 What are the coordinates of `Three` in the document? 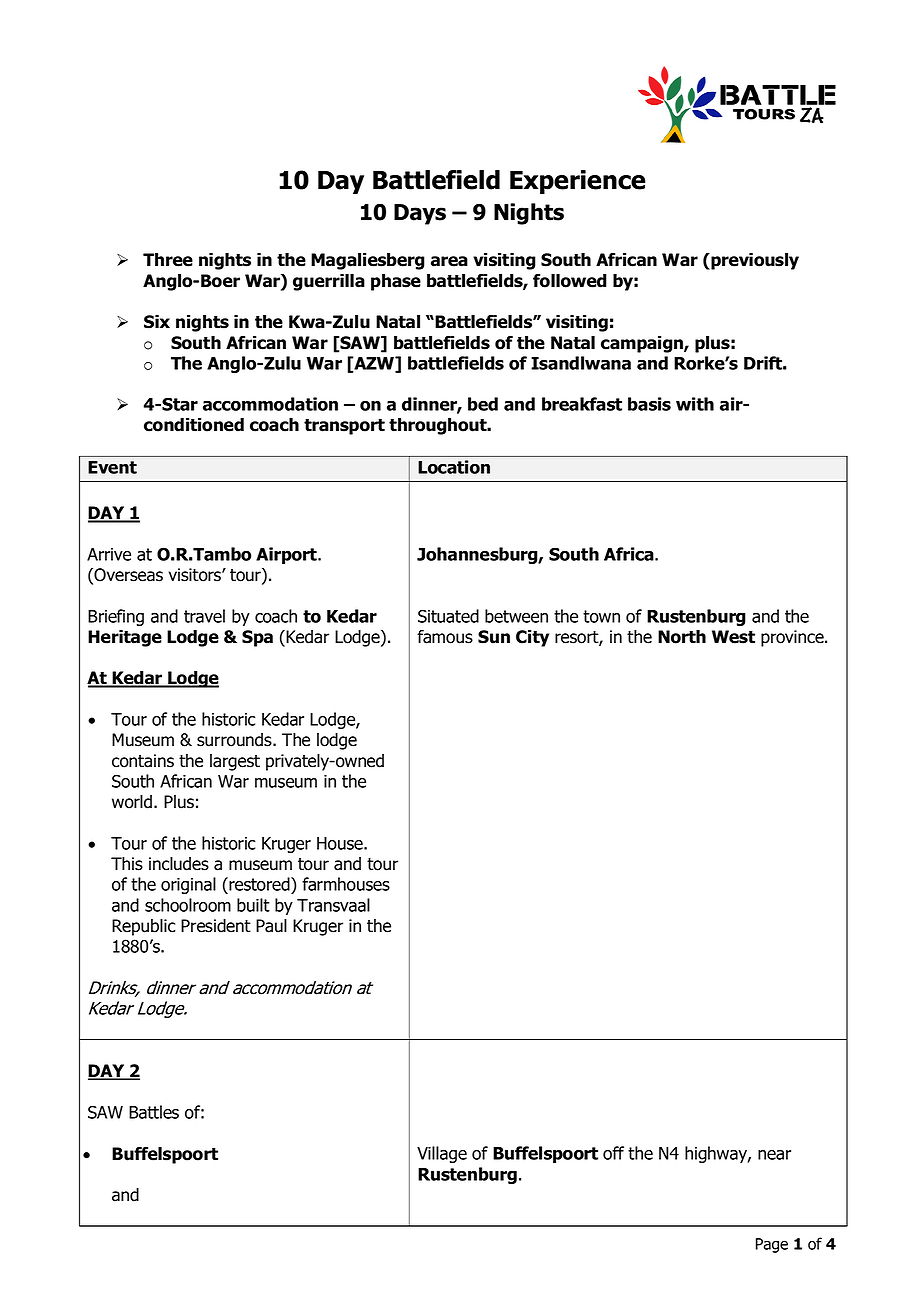 It's located at (168, 260).
